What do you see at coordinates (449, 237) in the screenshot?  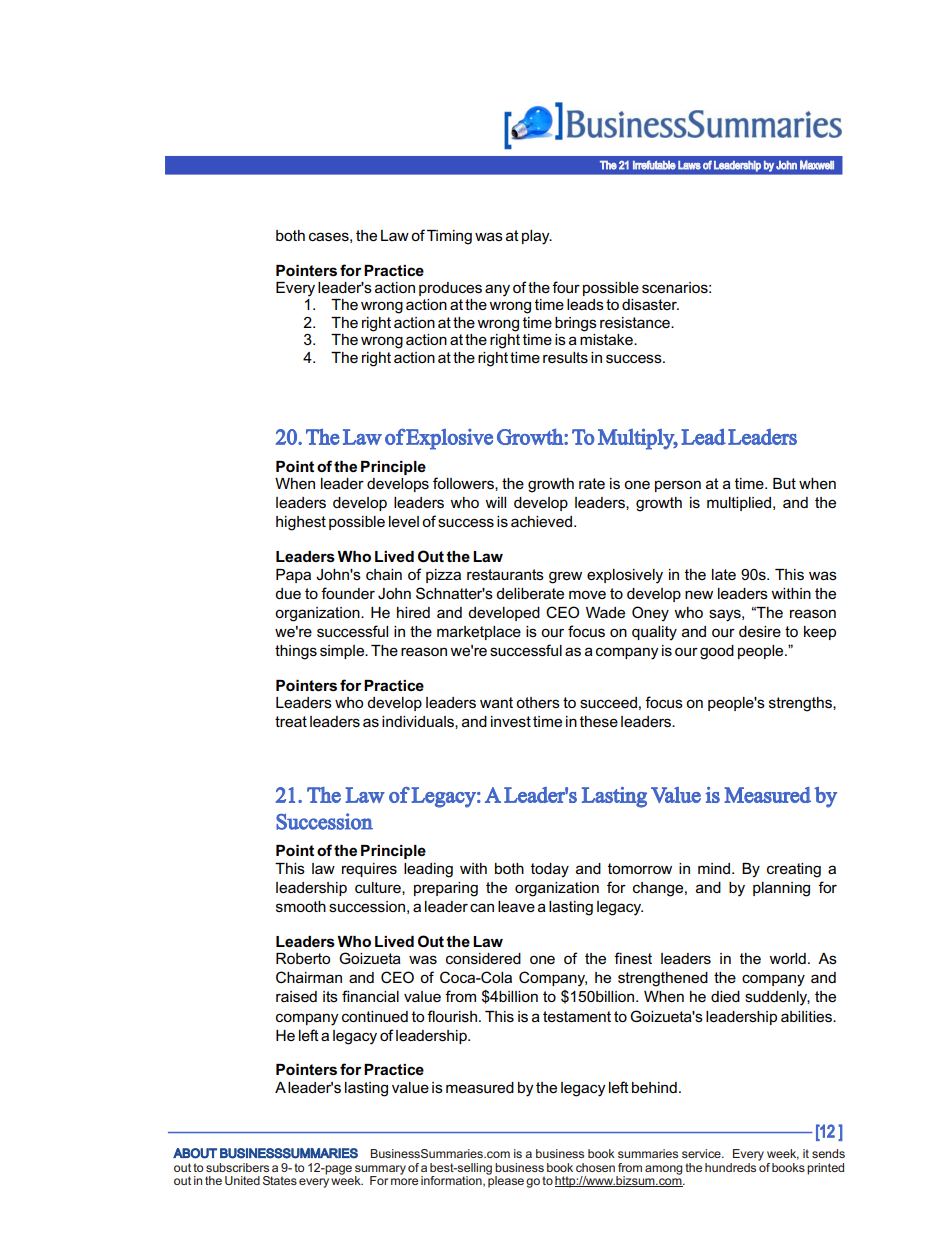 I see `Timing` at bounding box center [449, 237].
